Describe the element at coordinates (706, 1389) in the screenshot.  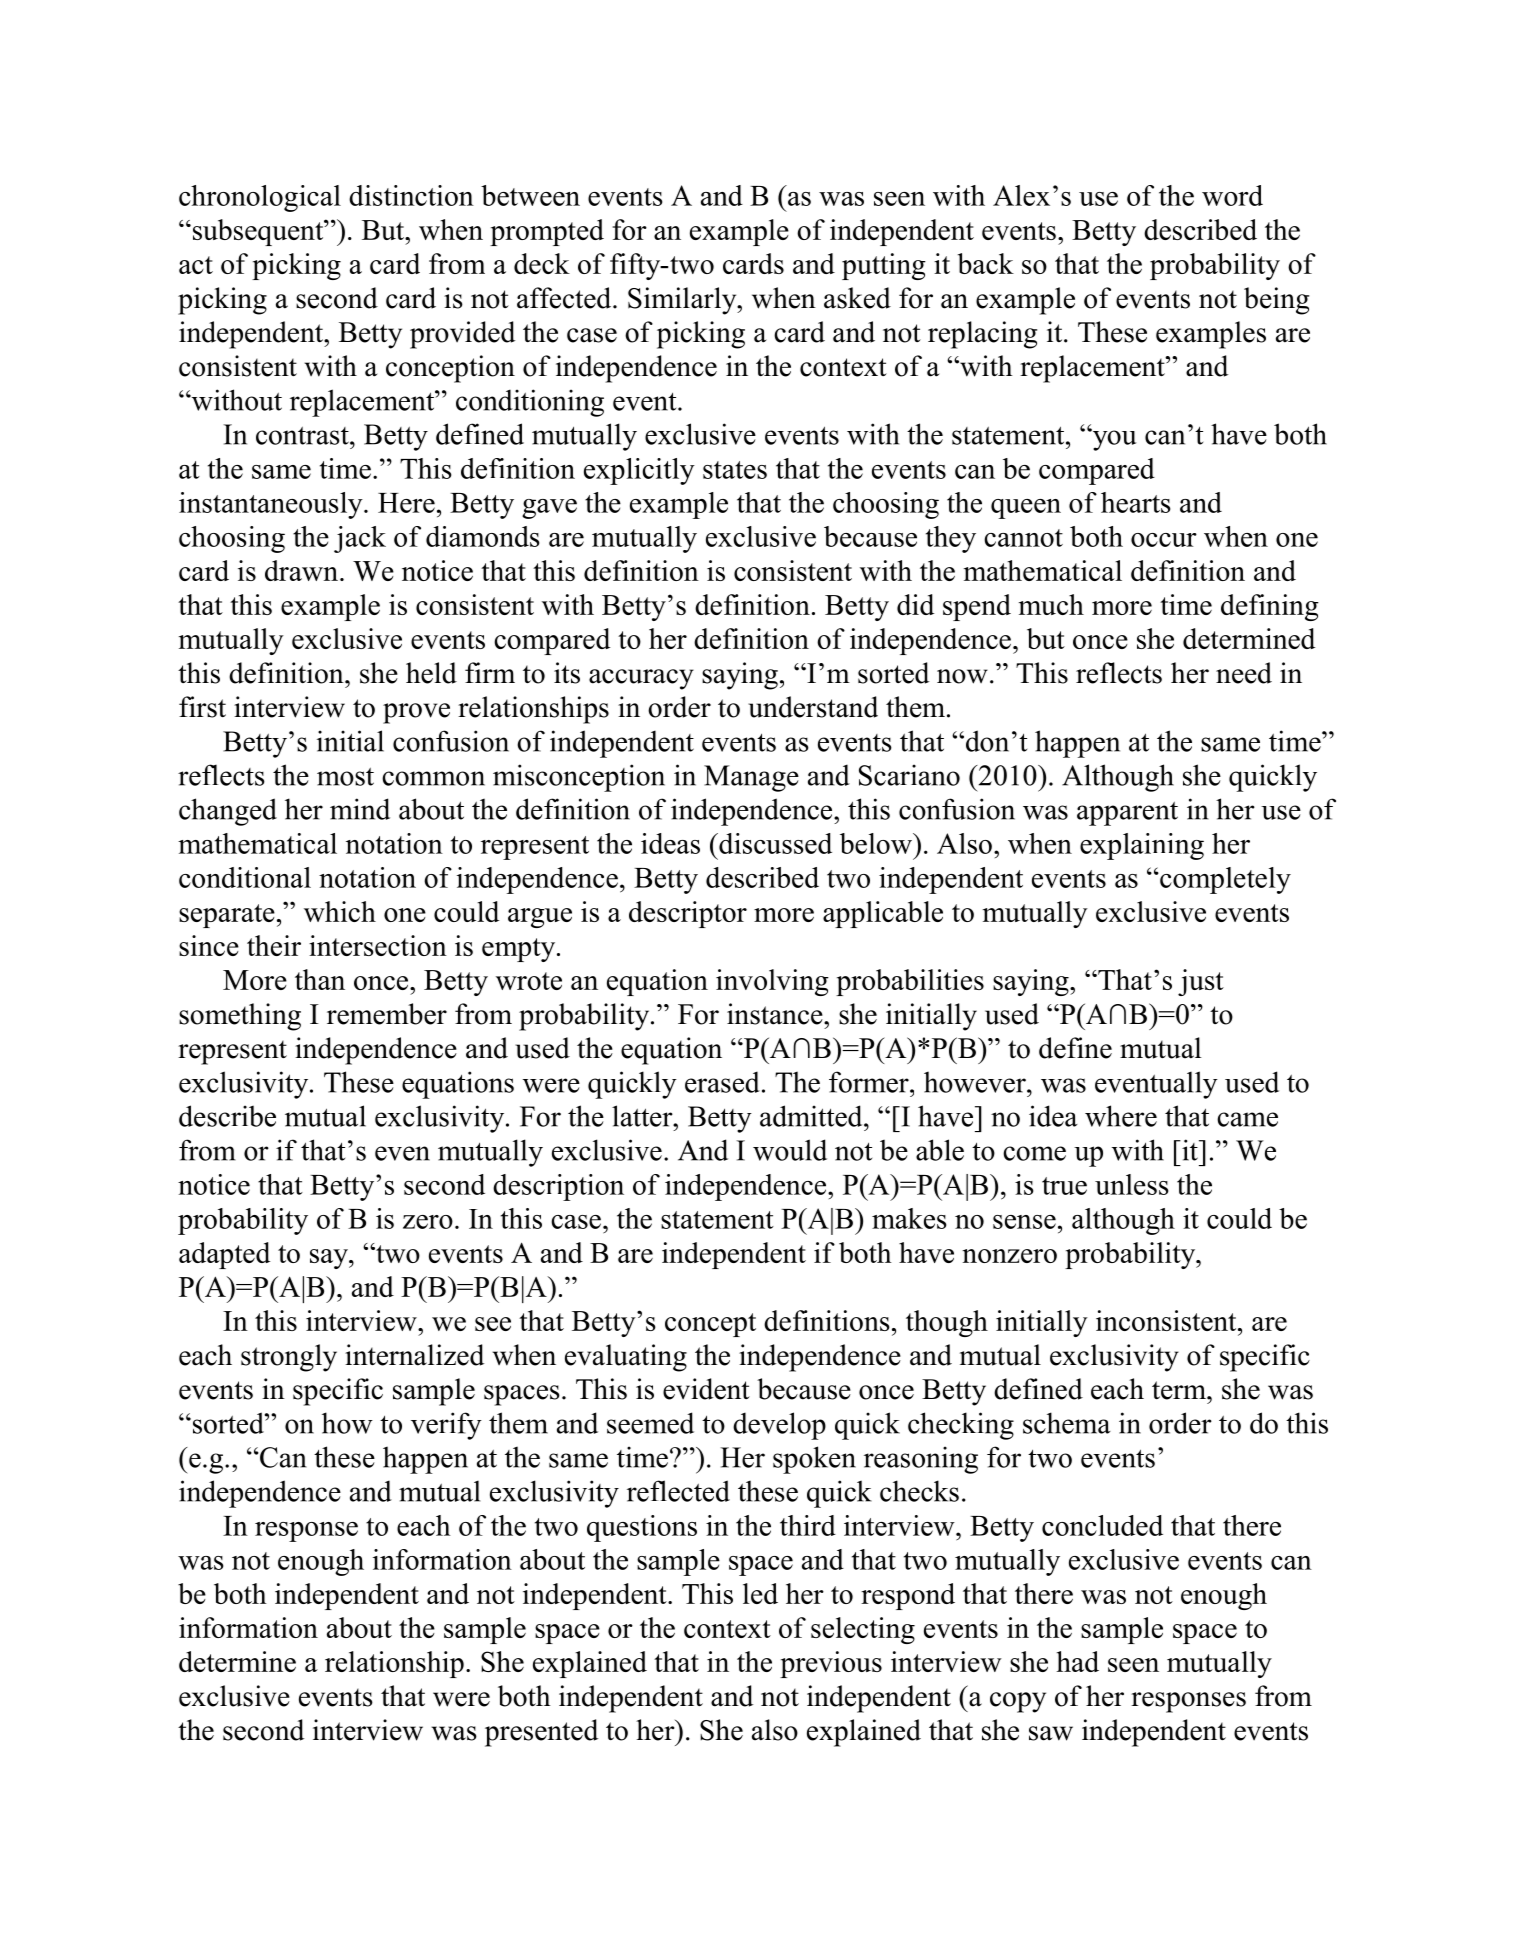
I see `evident` at that location.
